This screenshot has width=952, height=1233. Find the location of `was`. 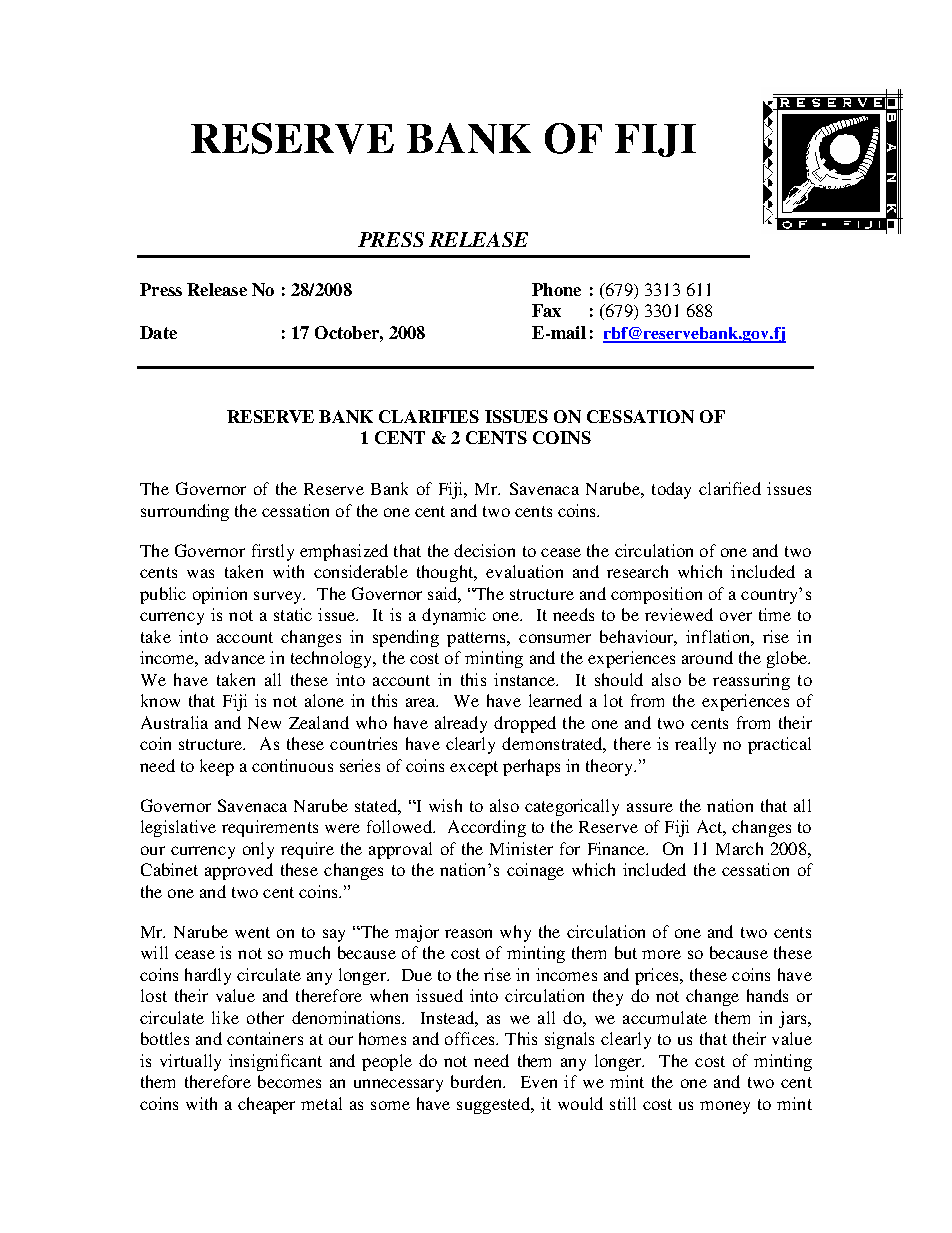

was is located at coordinates (200, 573).
